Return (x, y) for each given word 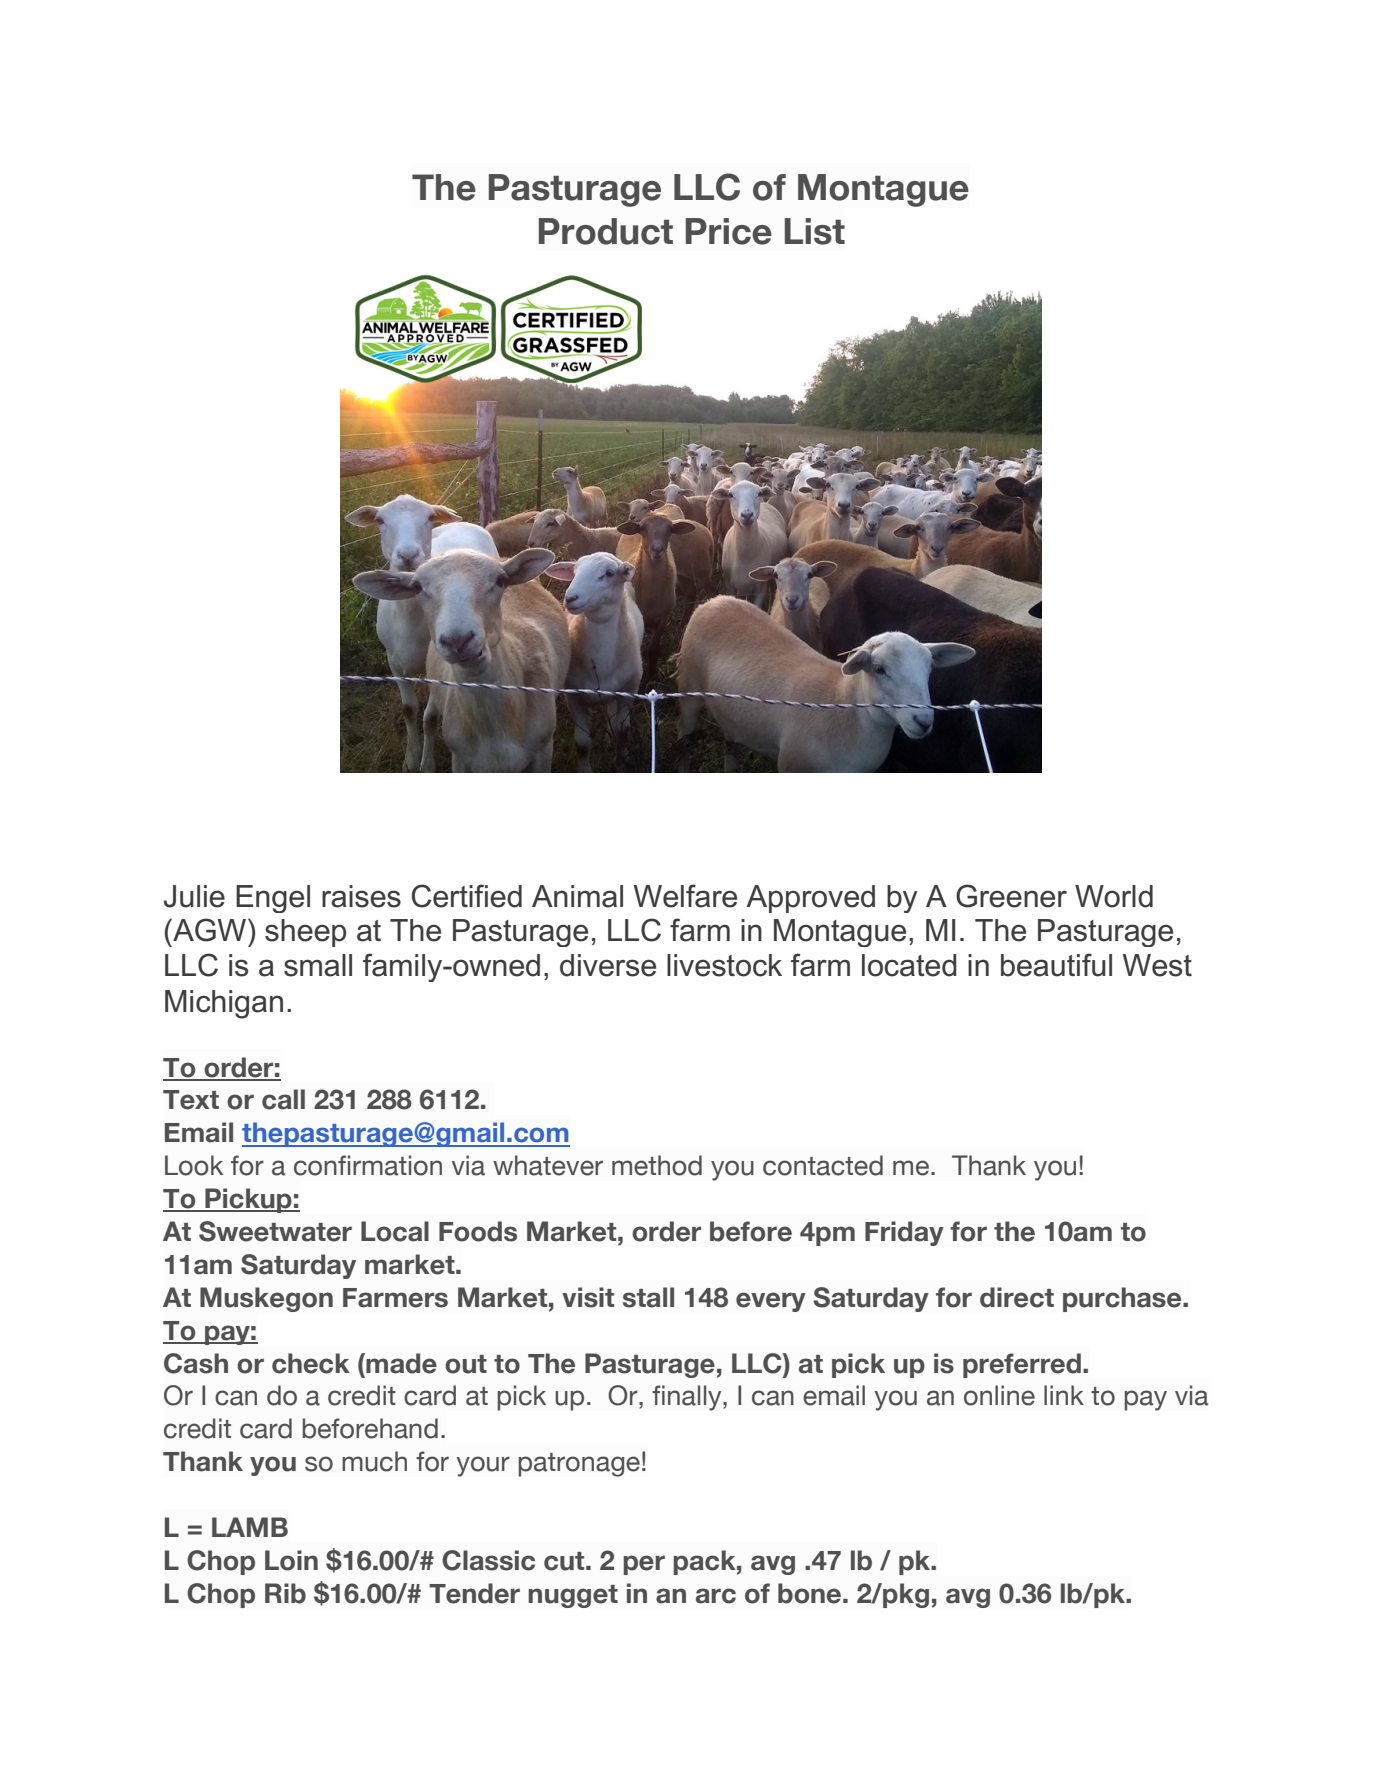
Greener (1011, 896)
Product (606, 231)
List (815, 231)
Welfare (685, 896)
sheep (305, 933)
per (644, 1565)
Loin (291, 1560)
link (1064, 1395)
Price (729, 231)
